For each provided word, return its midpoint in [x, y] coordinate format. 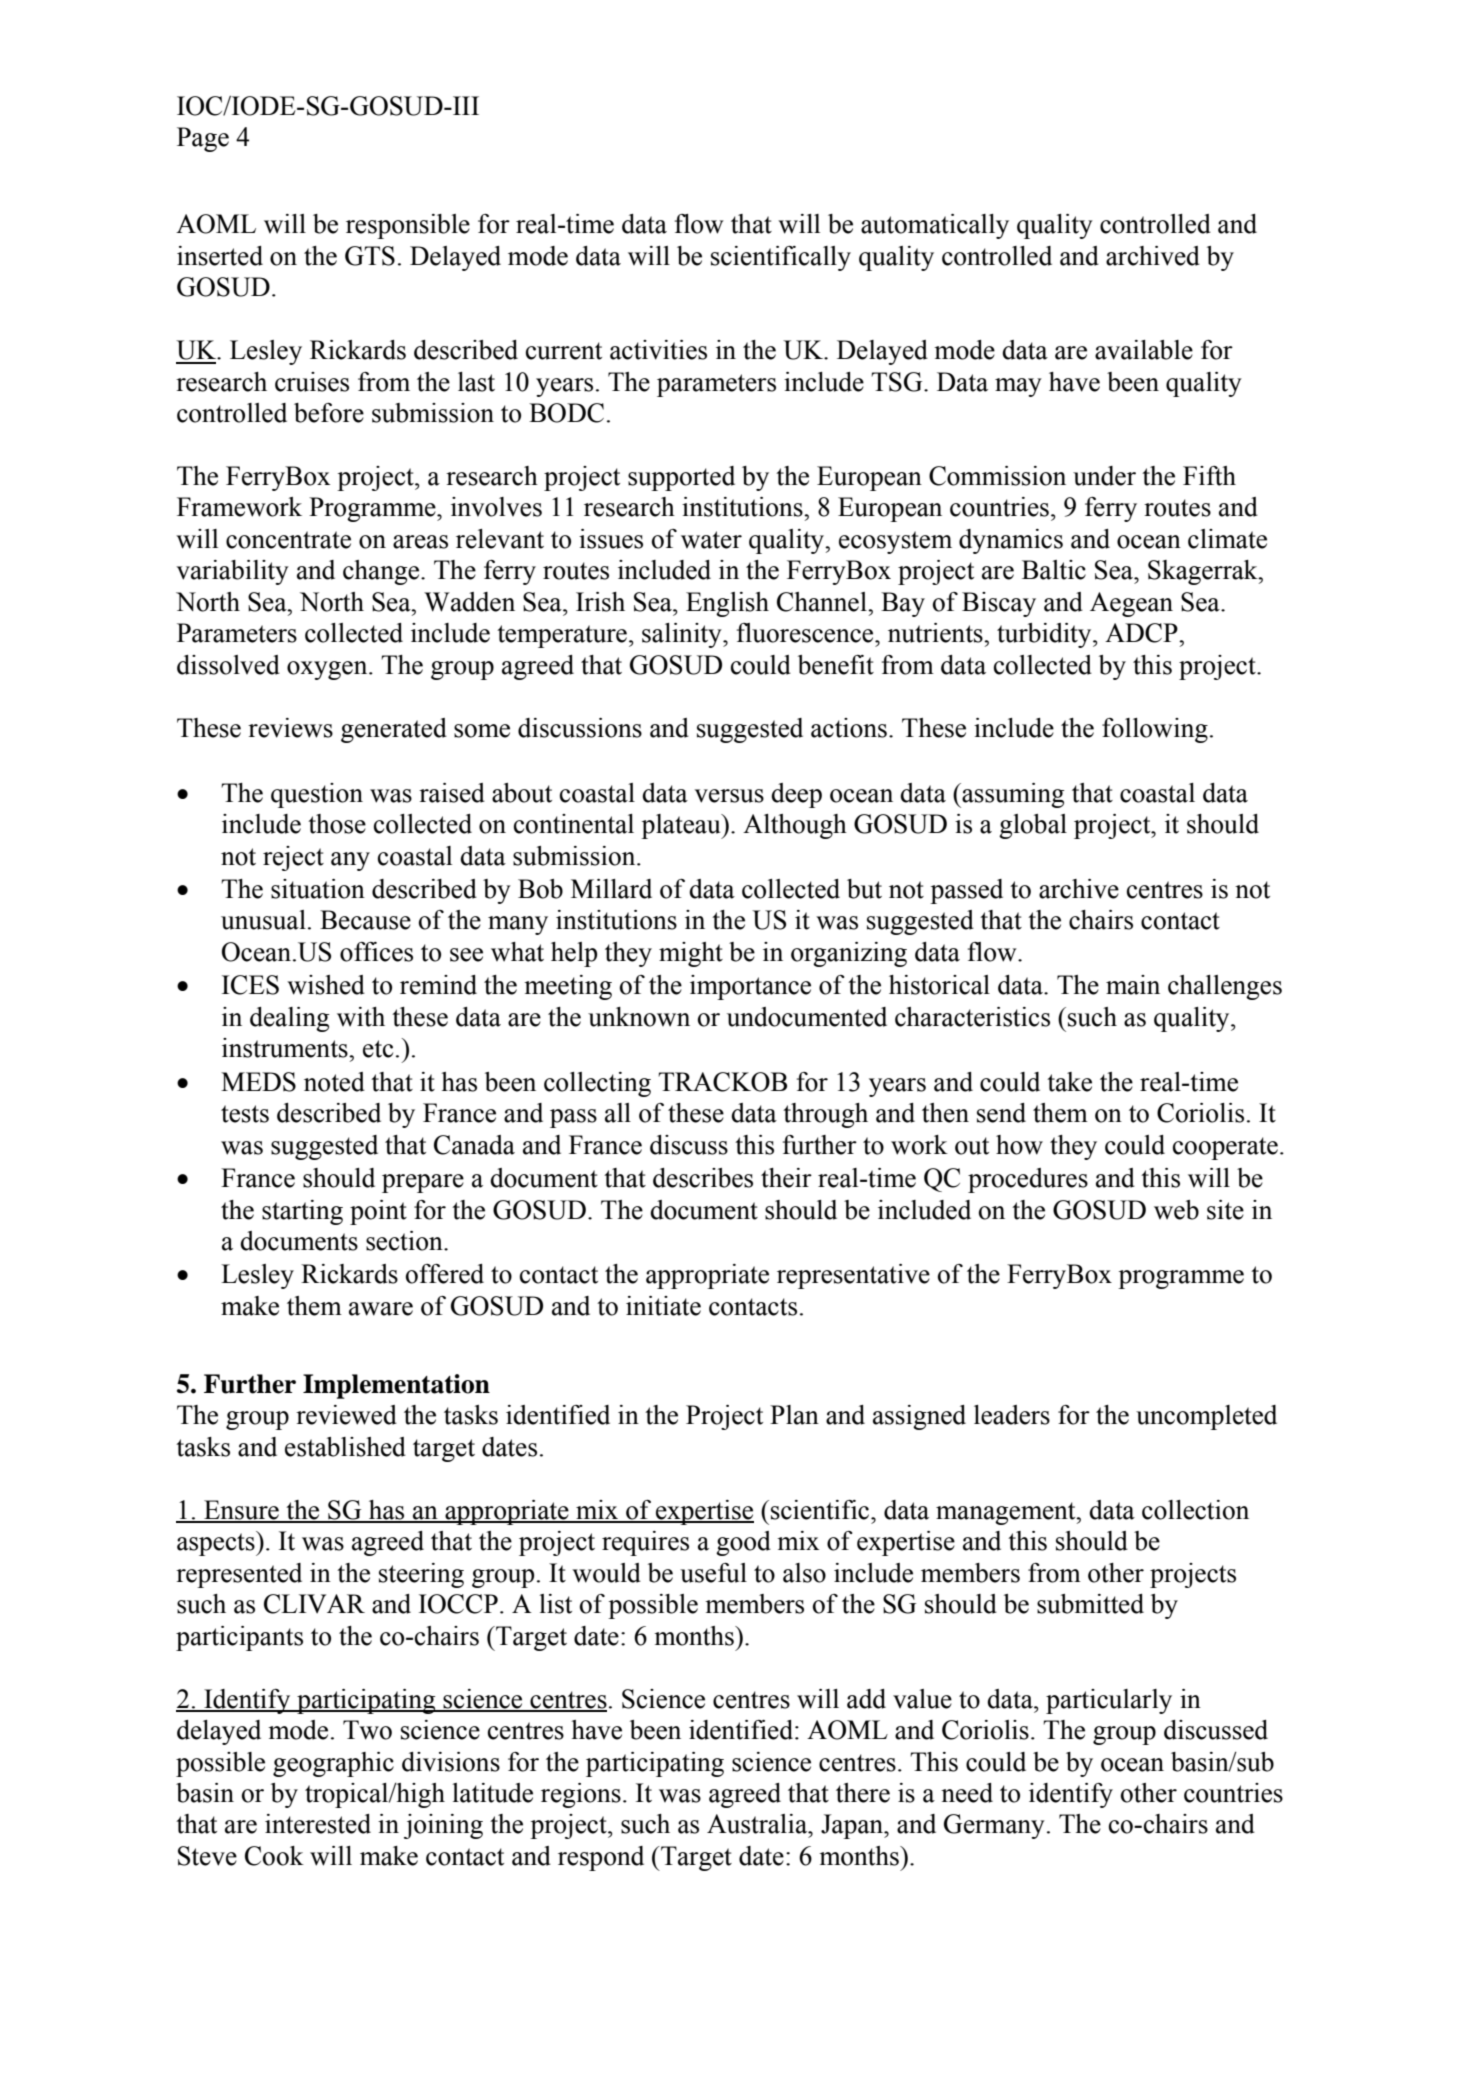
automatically [935, 226]
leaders [1012, 1415]
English [727, 604]
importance [750, 987]
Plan [794, 1415]
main [1133, 985]
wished [326, 985]
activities [658, 350]
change [382, 572]
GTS [370, 256]
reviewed [346, 1415]
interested [318, 1824]
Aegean [1131, 604]
